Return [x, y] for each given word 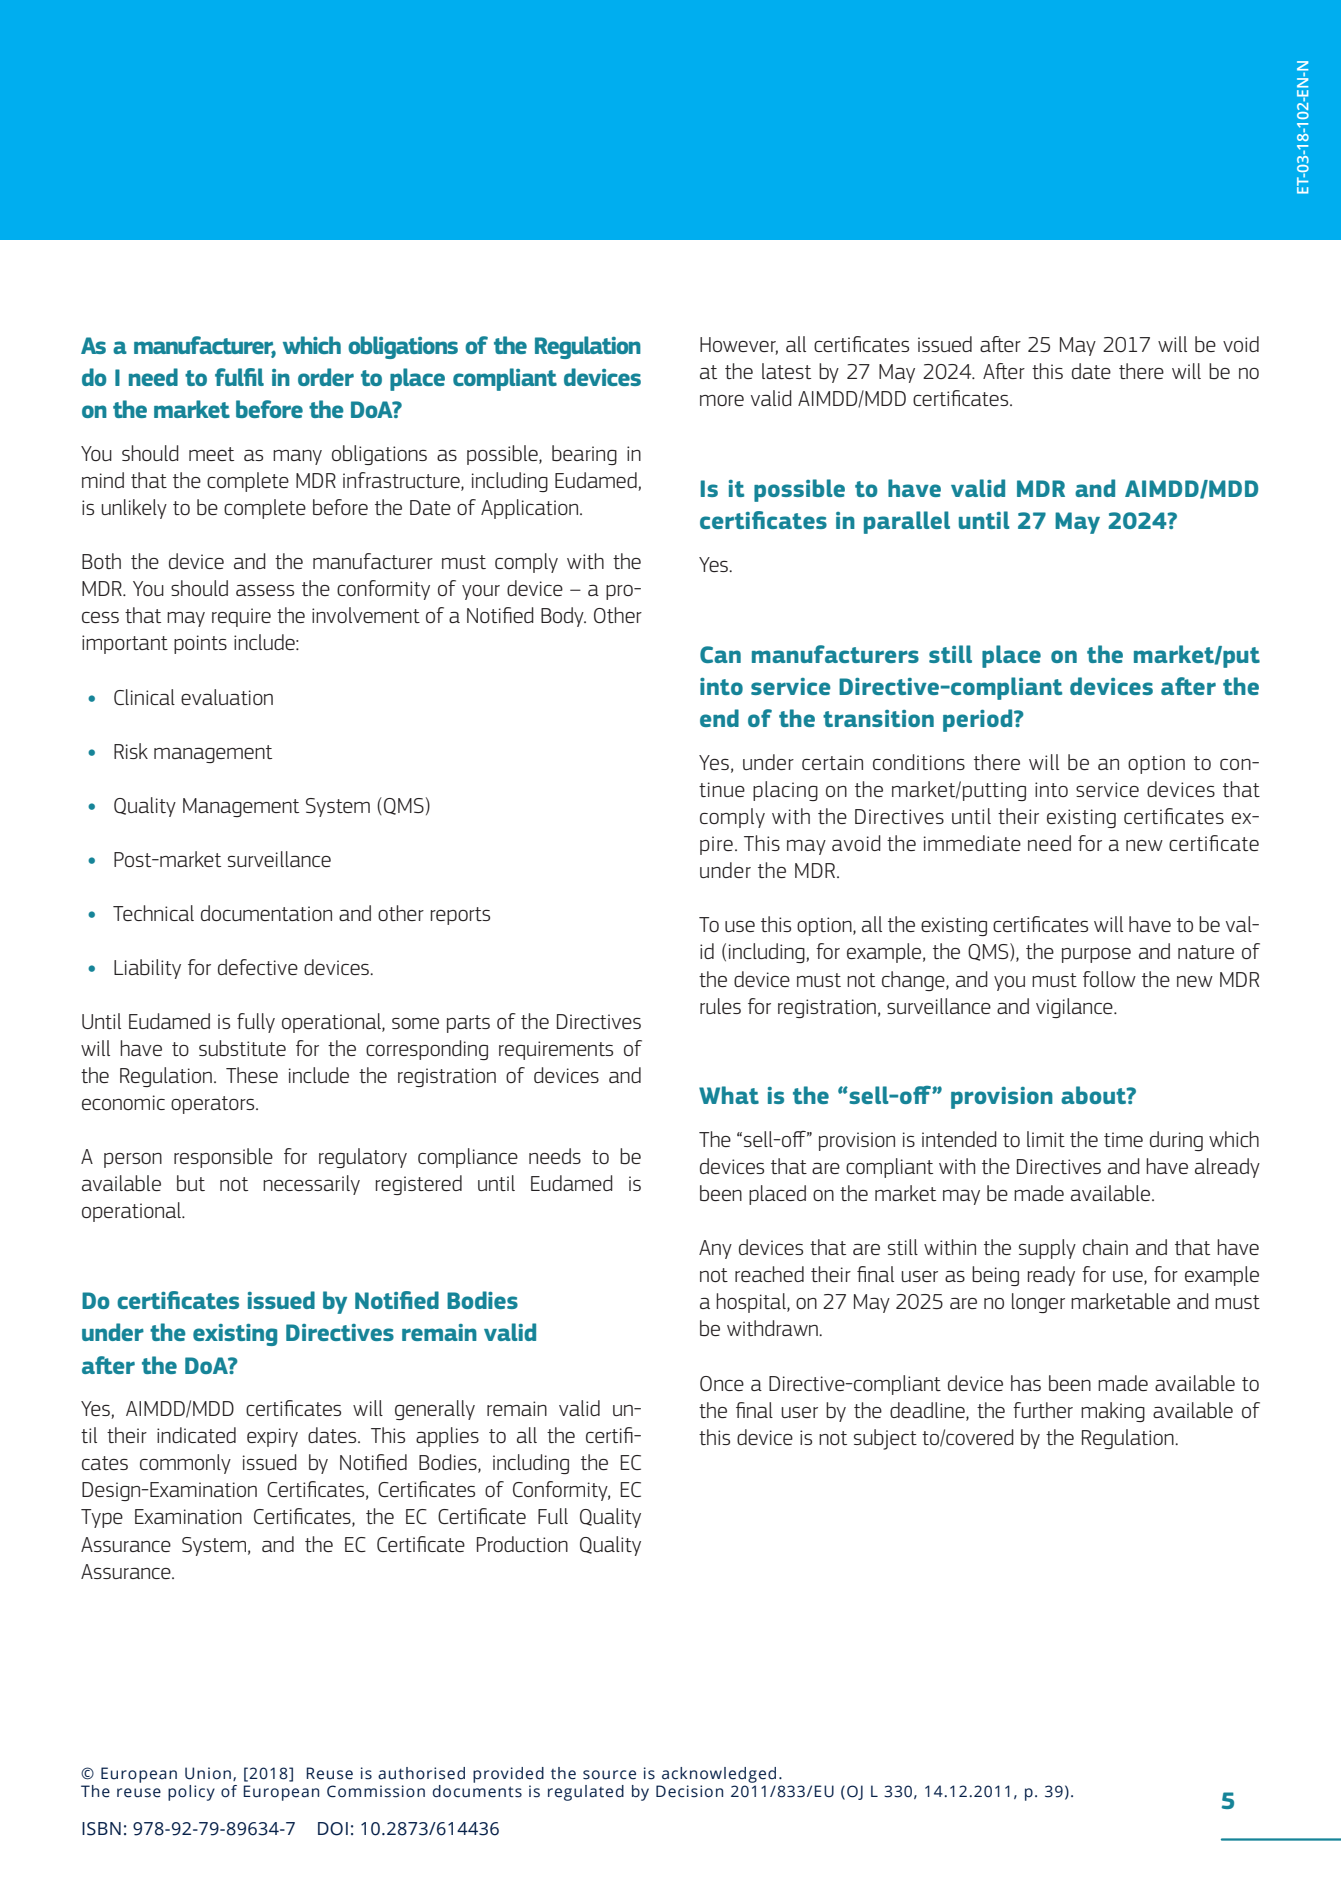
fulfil [239, 377]
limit [1046, 1139]
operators [214, 1105]
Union [209, 1774]
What [729, 1095]
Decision [689, 1791]
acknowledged [719, 1775]
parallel [907, 522]
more [722, 400]
